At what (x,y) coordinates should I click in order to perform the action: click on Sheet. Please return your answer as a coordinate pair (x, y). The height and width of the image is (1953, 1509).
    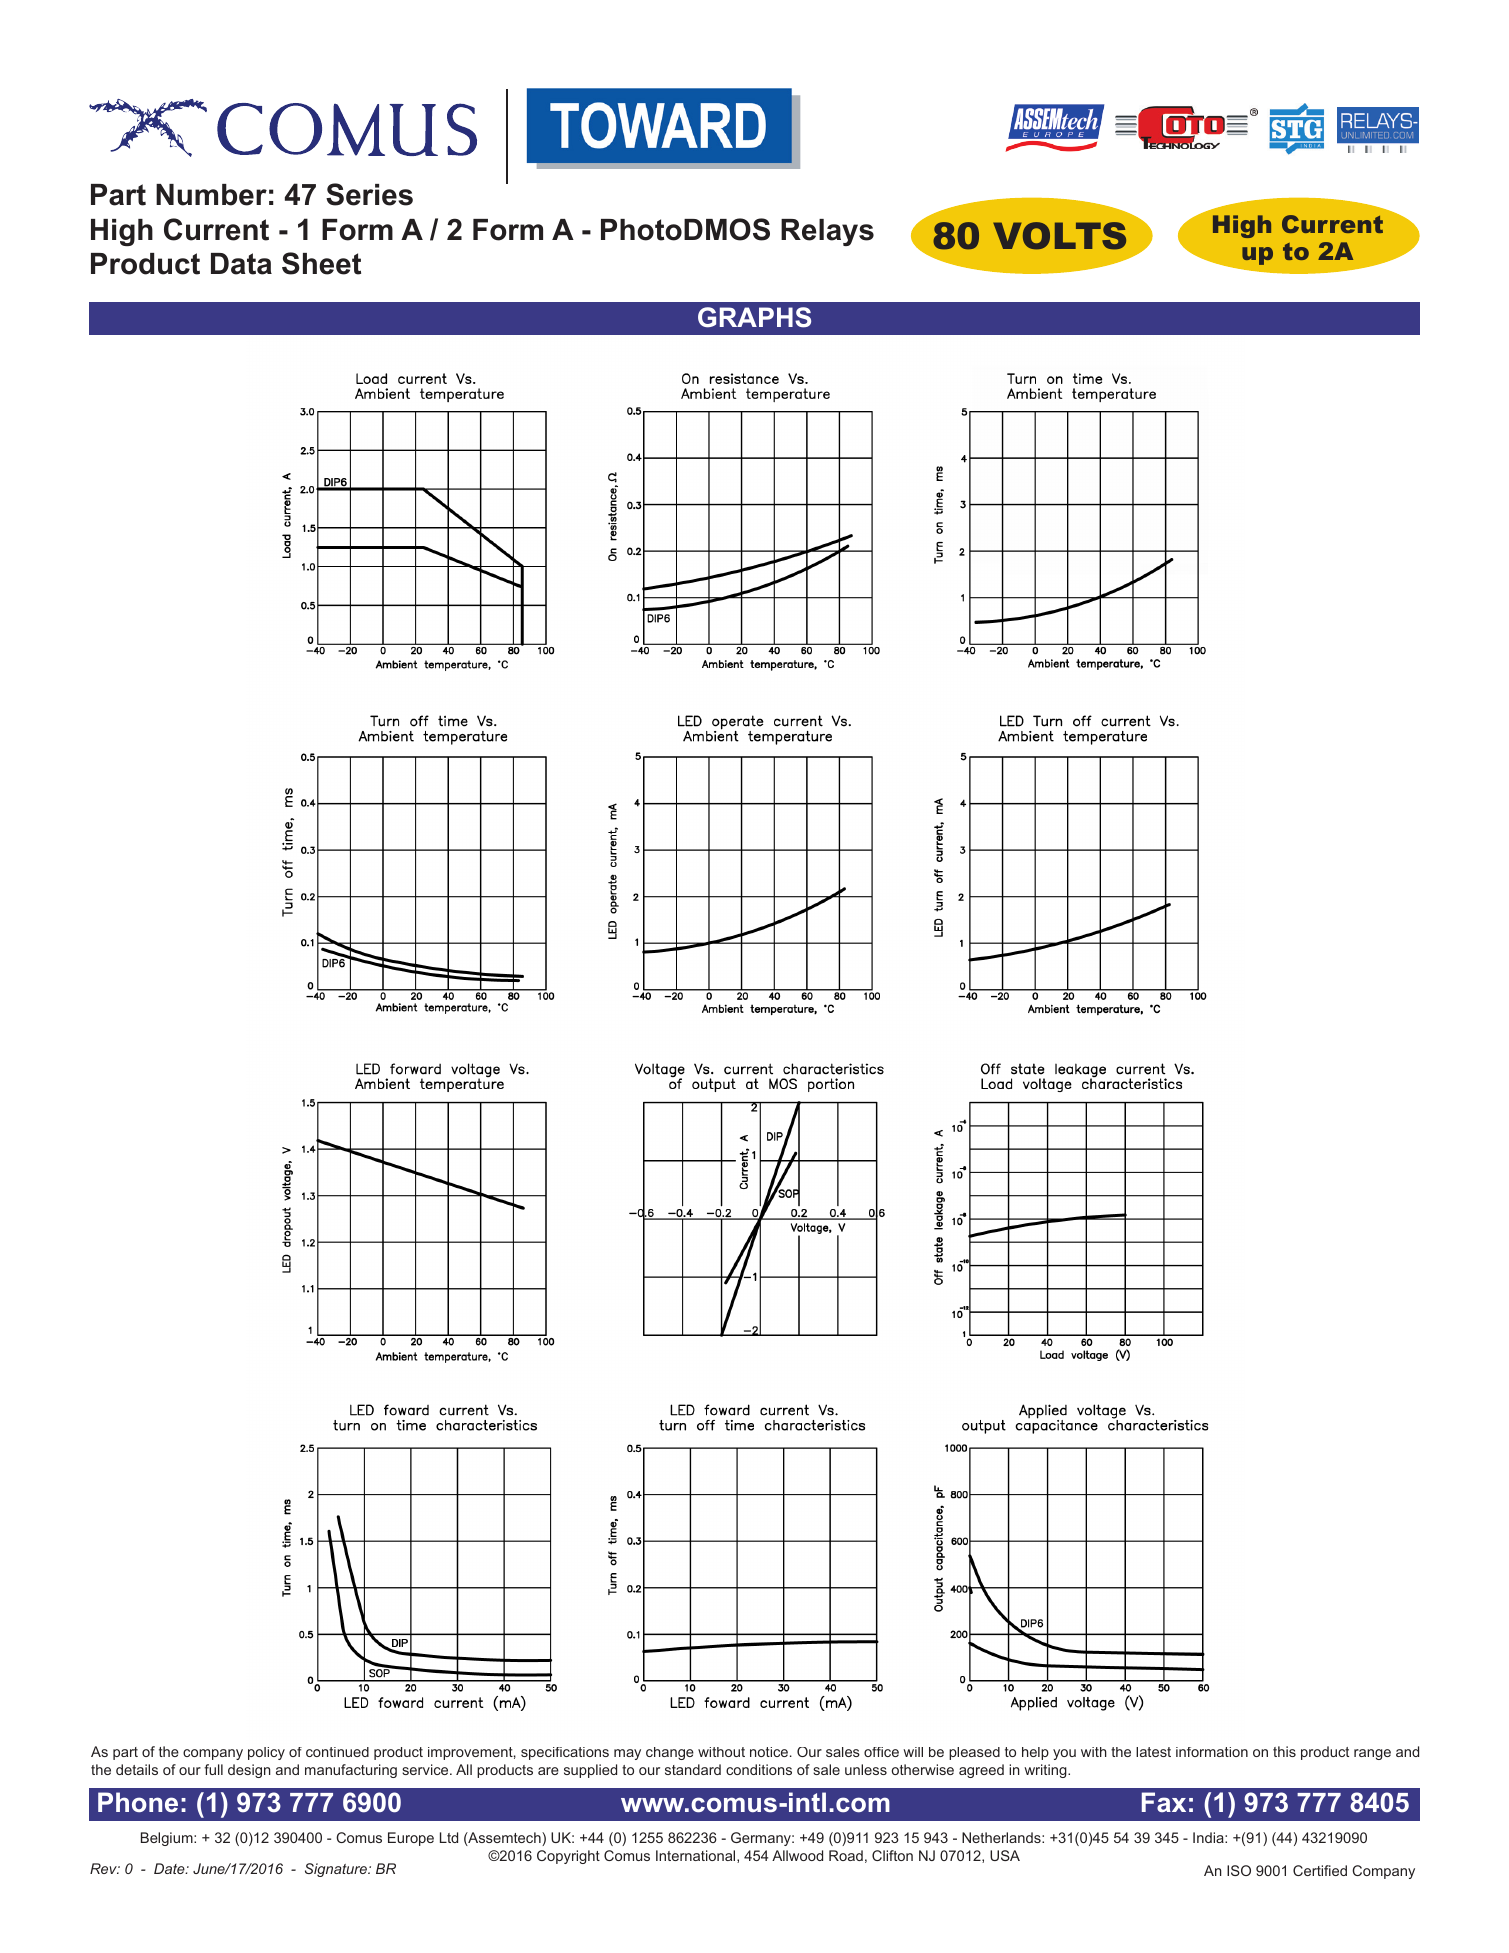
    Looking at the image, I should click on (321, 263).
